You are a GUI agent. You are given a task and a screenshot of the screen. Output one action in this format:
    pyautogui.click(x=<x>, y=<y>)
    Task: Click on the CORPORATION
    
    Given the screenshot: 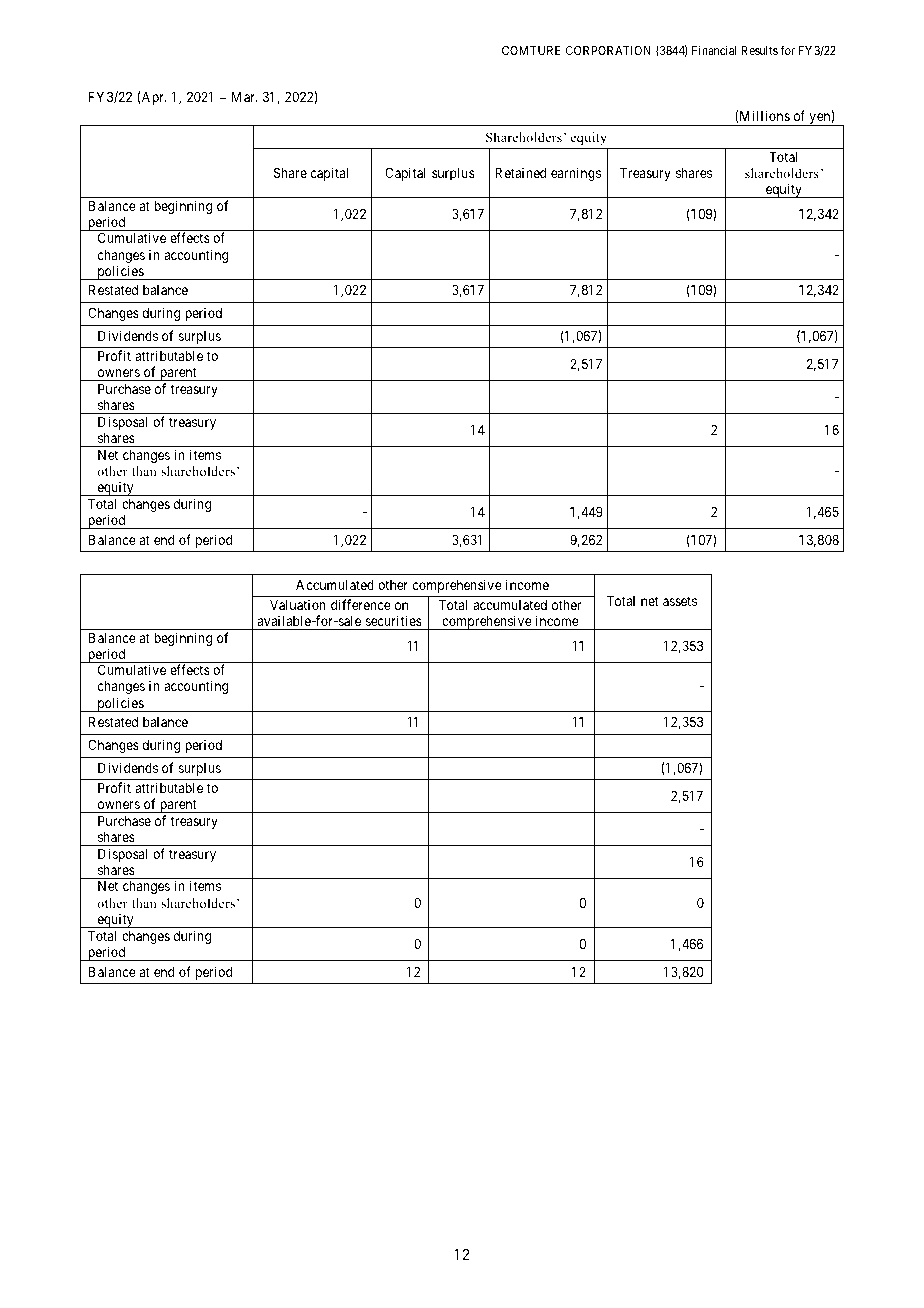 What is the action you would take?
    pyautogui.click(x=608, y=50)
